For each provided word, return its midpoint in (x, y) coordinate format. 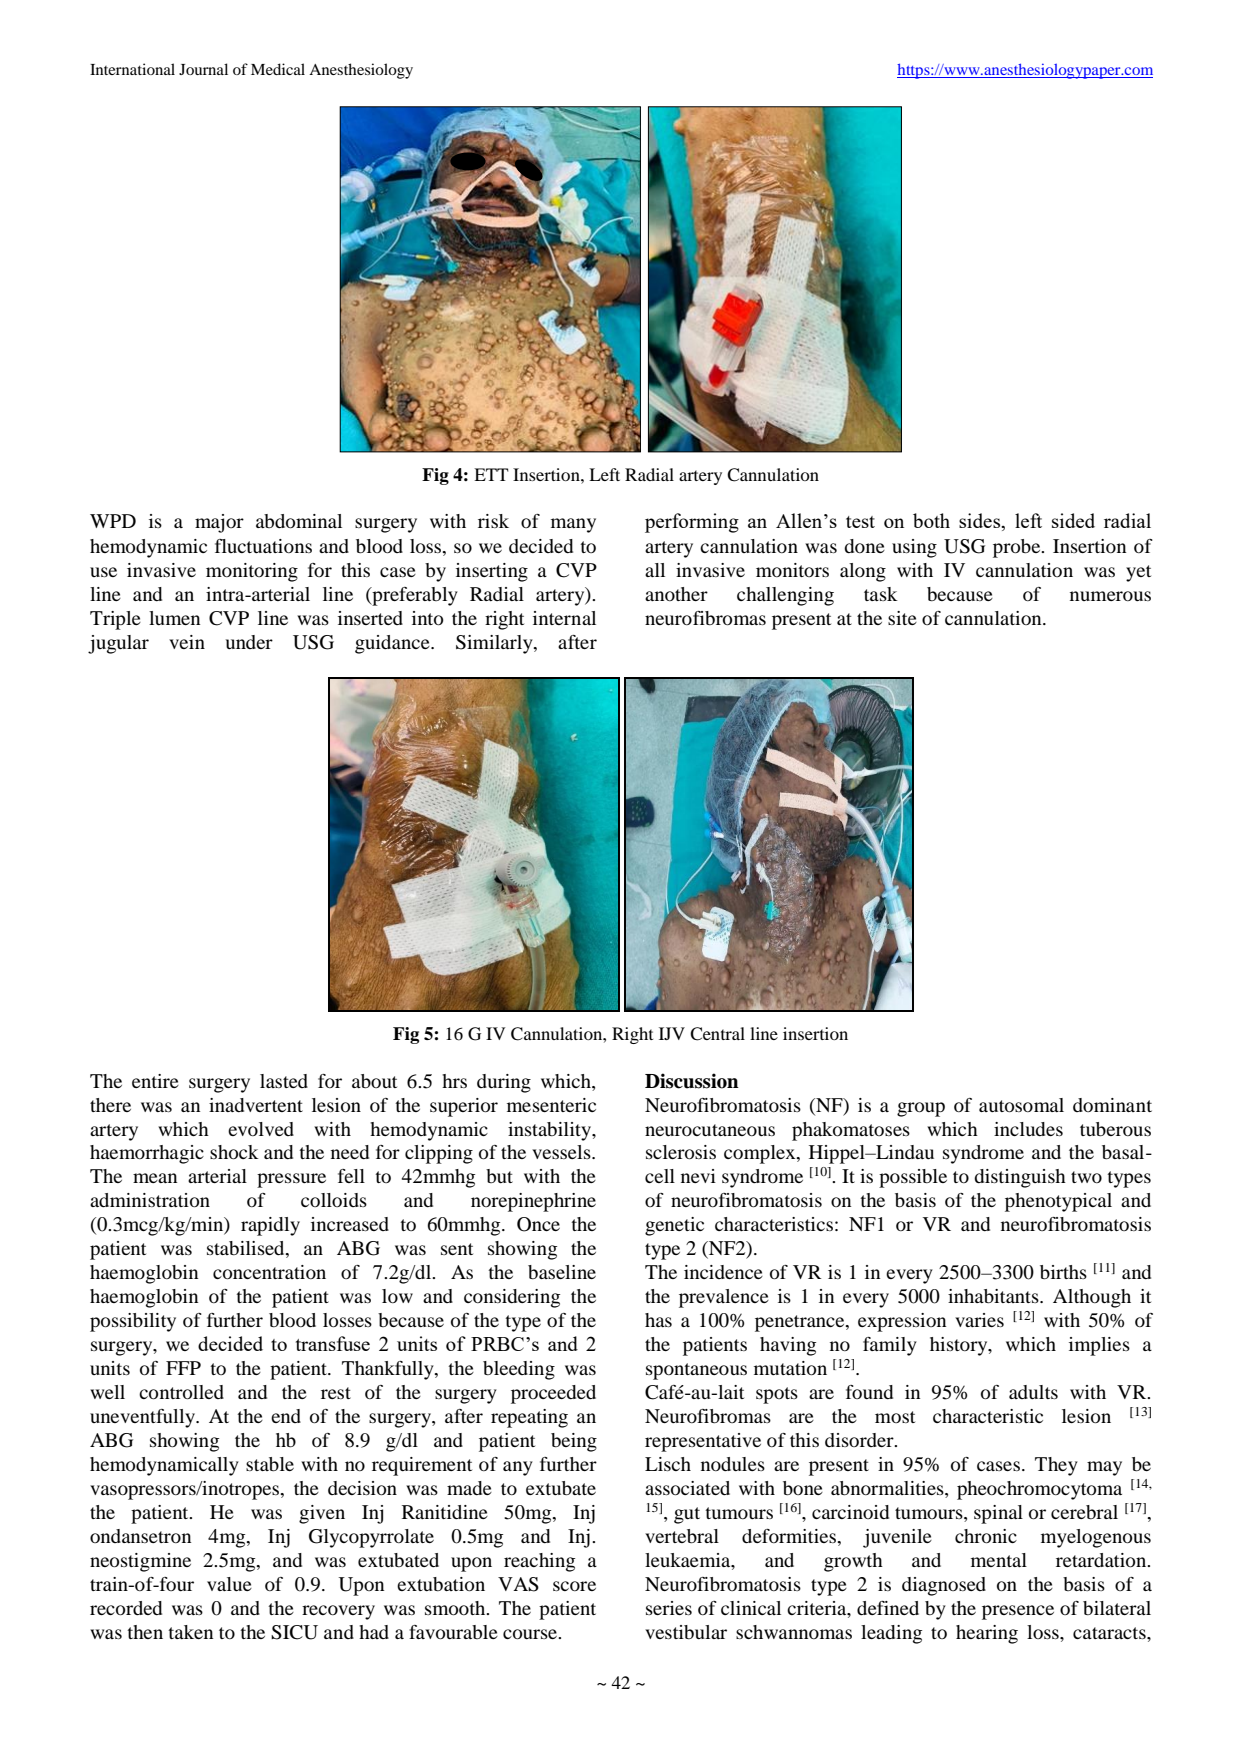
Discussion (692, 1081)
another (676, 594)
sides (981, 522)
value (229, 1584)
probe (1018, 548)
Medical (278, 69)
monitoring (252, 572)
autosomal (1021, 1105)
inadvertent (256, 1105)
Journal (203, 69)
